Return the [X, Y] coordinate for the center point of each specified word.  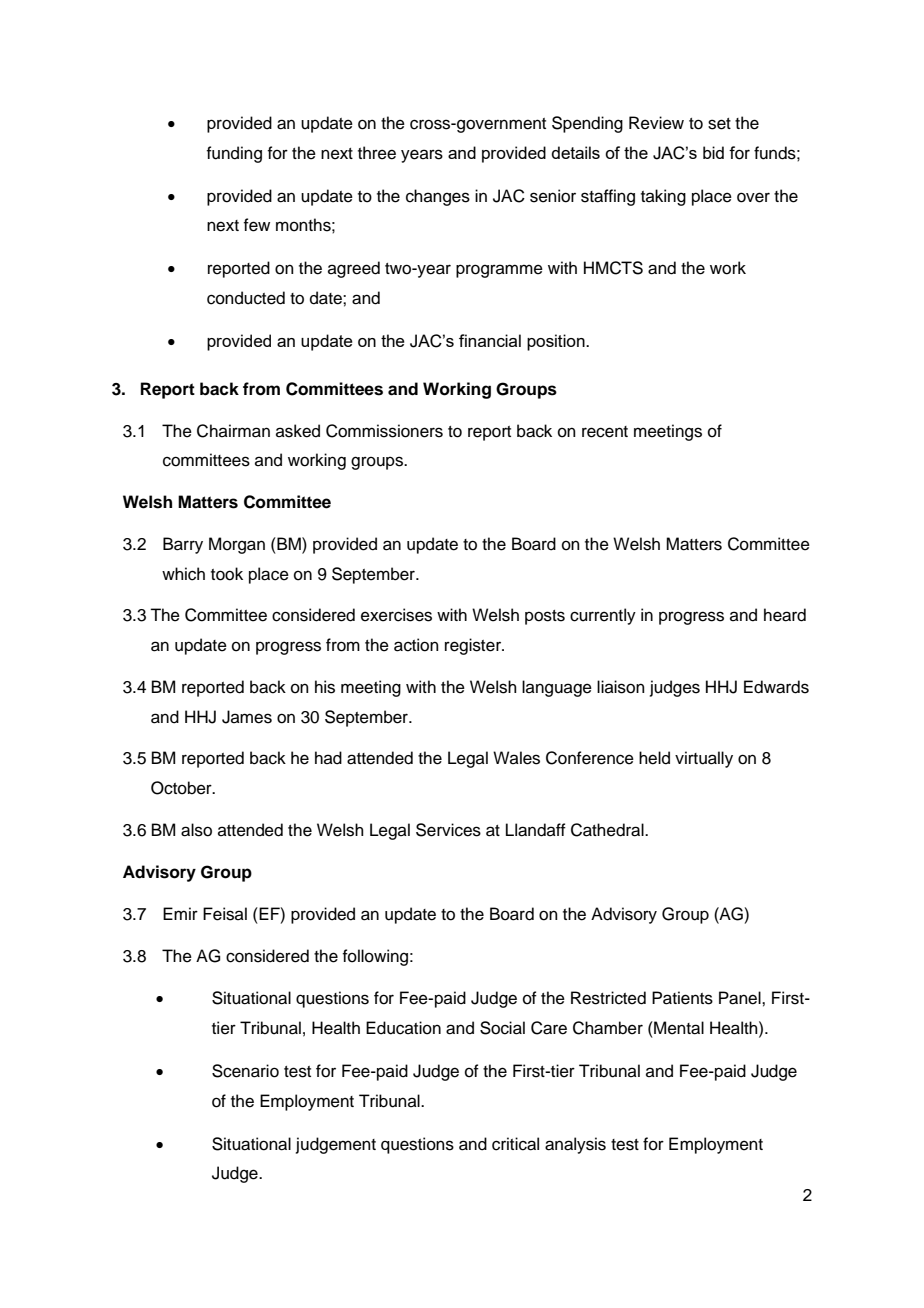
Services [448, 830]
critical [515, 1144]
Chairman [233, 431]
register [474, 646]
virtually [704, 759]
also [196, 830]
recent [605, 432]
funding [234, 154]
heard [785, 615]
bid [713, 152]
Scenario [245, 1071]
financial [490, 340]
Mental [678, 1028]
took [227, 574]
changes [438, 197]
